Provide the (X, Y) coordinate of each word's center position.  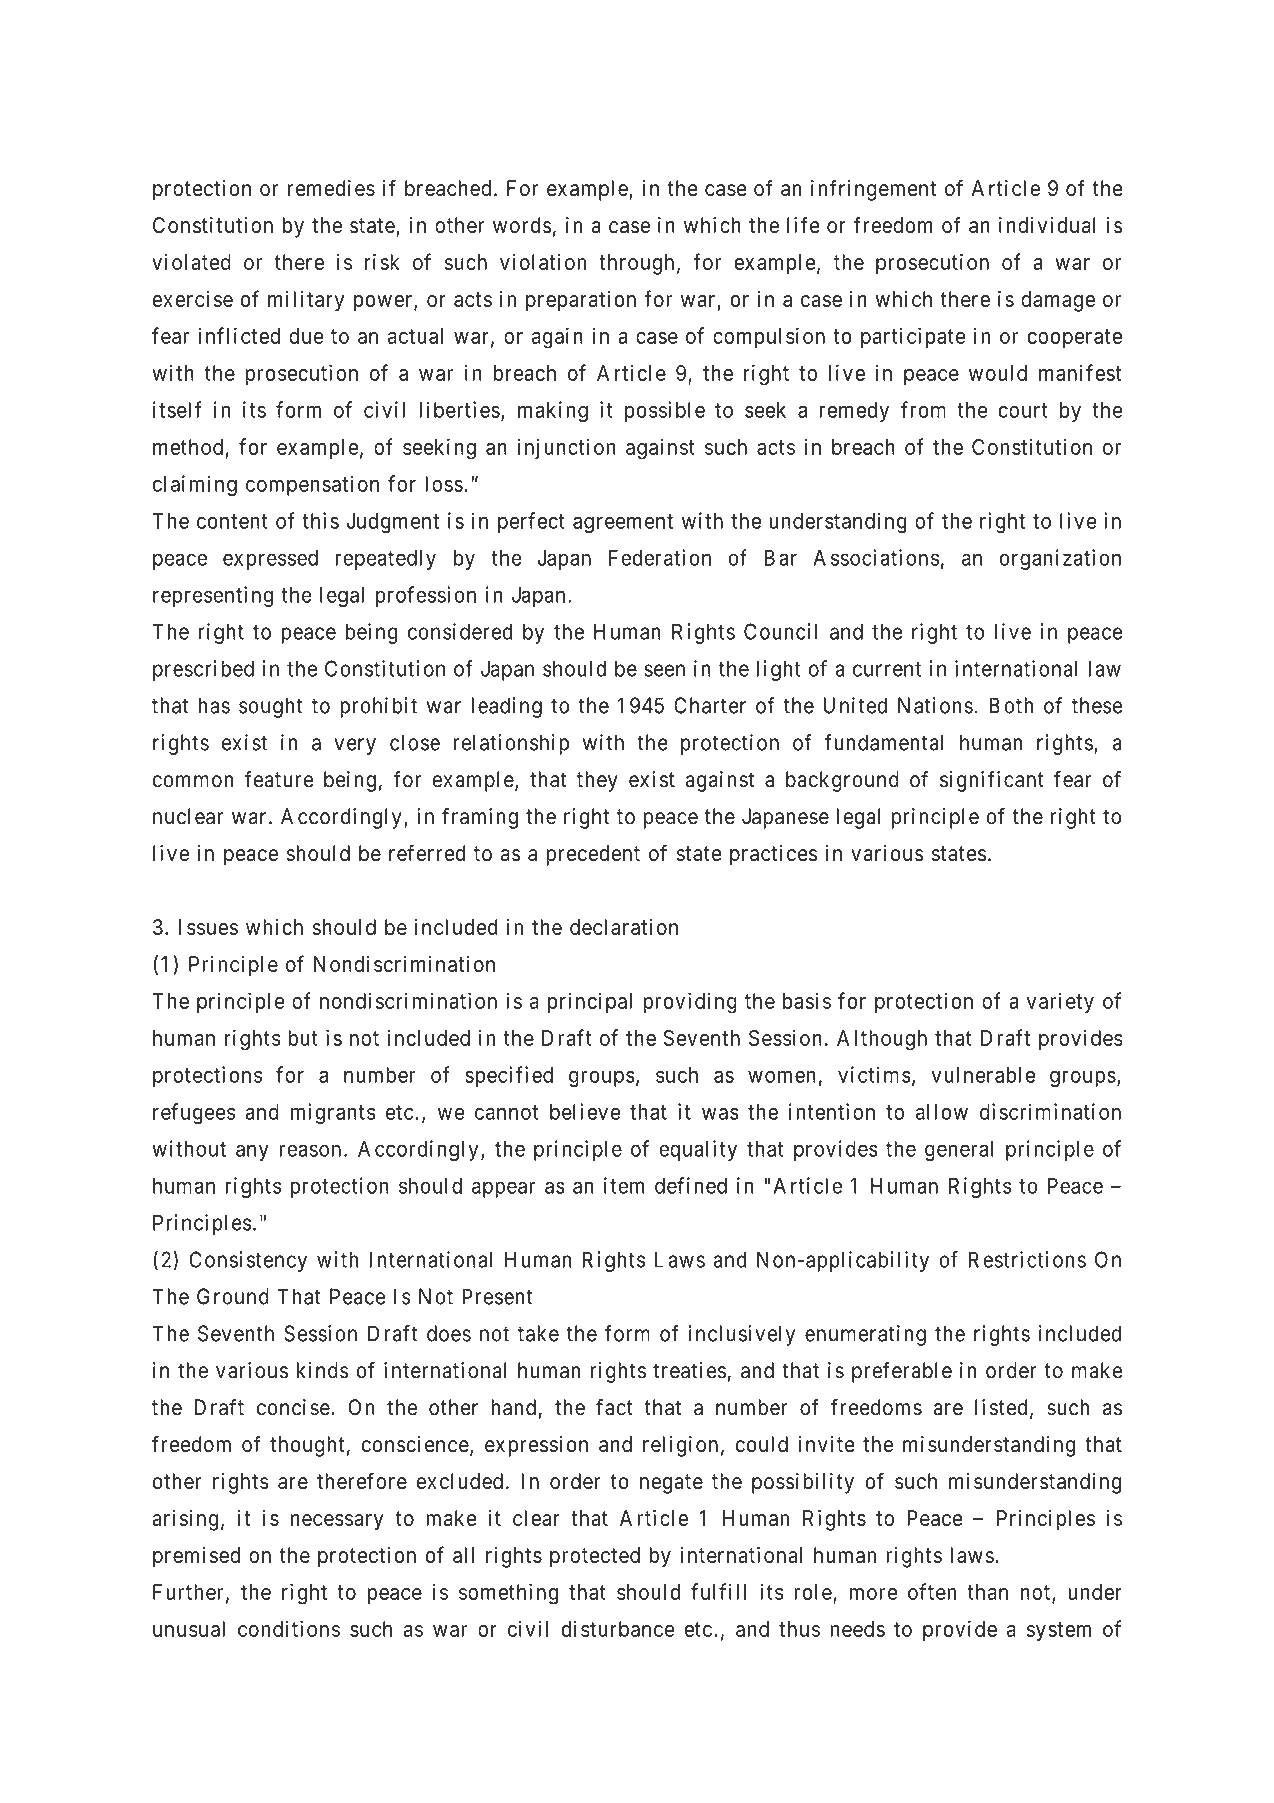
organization (1060, 559)
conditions (289, 1628)
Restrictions (1027, 1259)
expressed (270, 560)
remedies (331, 188)
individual (1047, 225)
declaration (624, 927)
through (636, 264)
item (624, 1185)
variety (1060, 1002)
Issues (208, 927)
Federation (660, 557)
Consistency (248, 1261)
